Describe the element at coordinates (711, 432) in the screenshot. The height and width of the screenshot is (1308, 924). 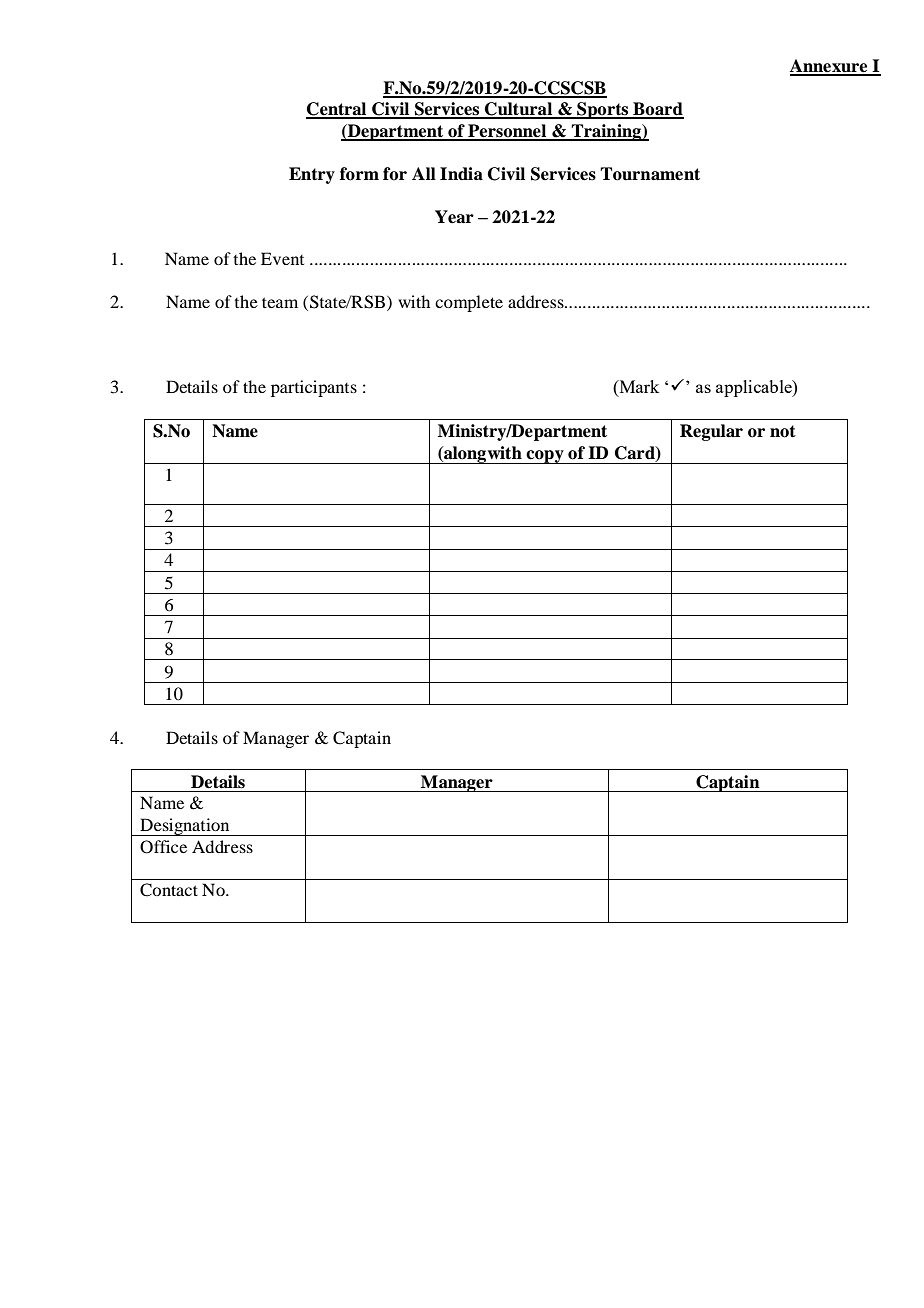
I see `Regular` at that location.
